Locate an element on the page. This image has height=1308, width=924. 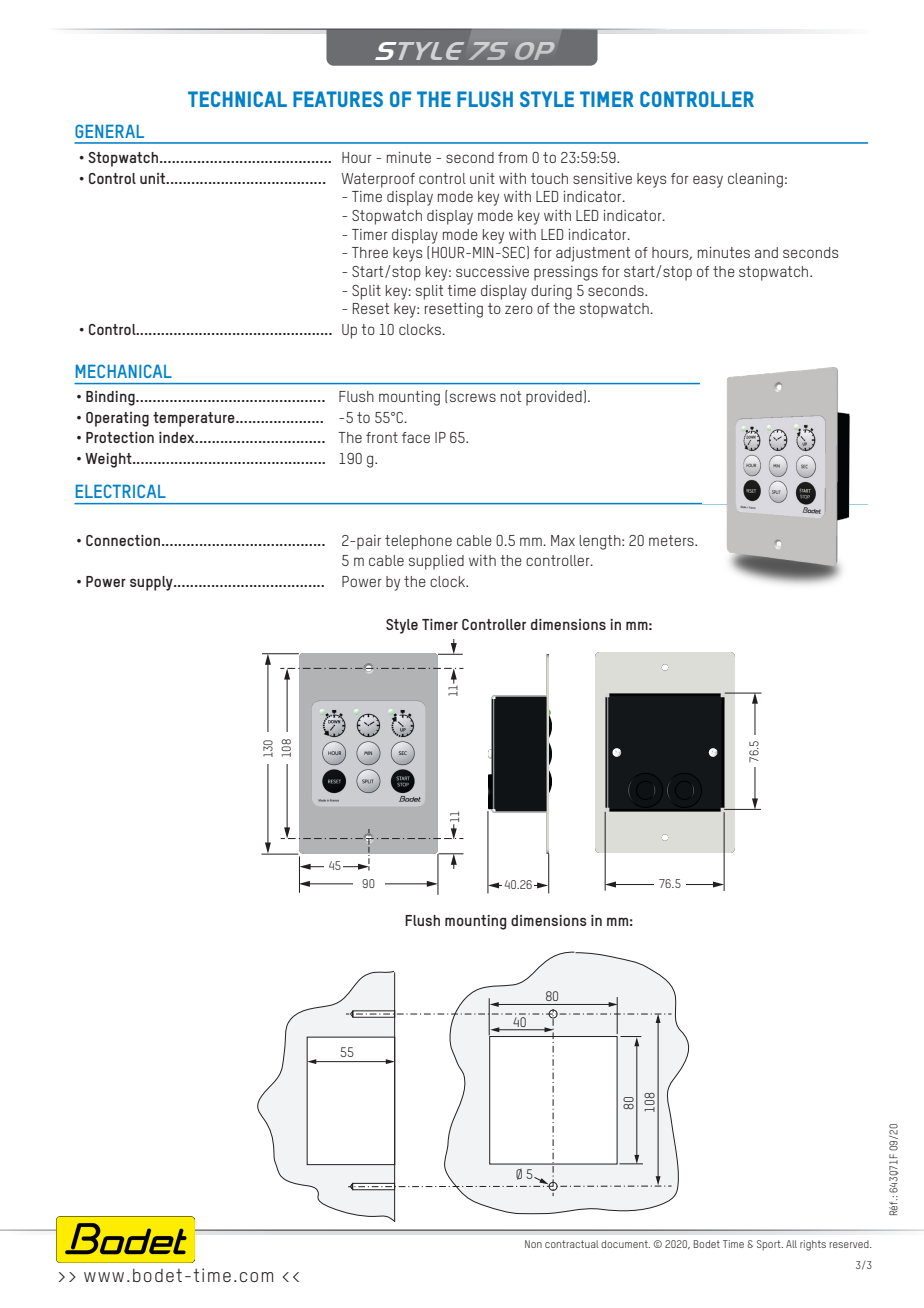
from is located at coordinates (512, 157).
